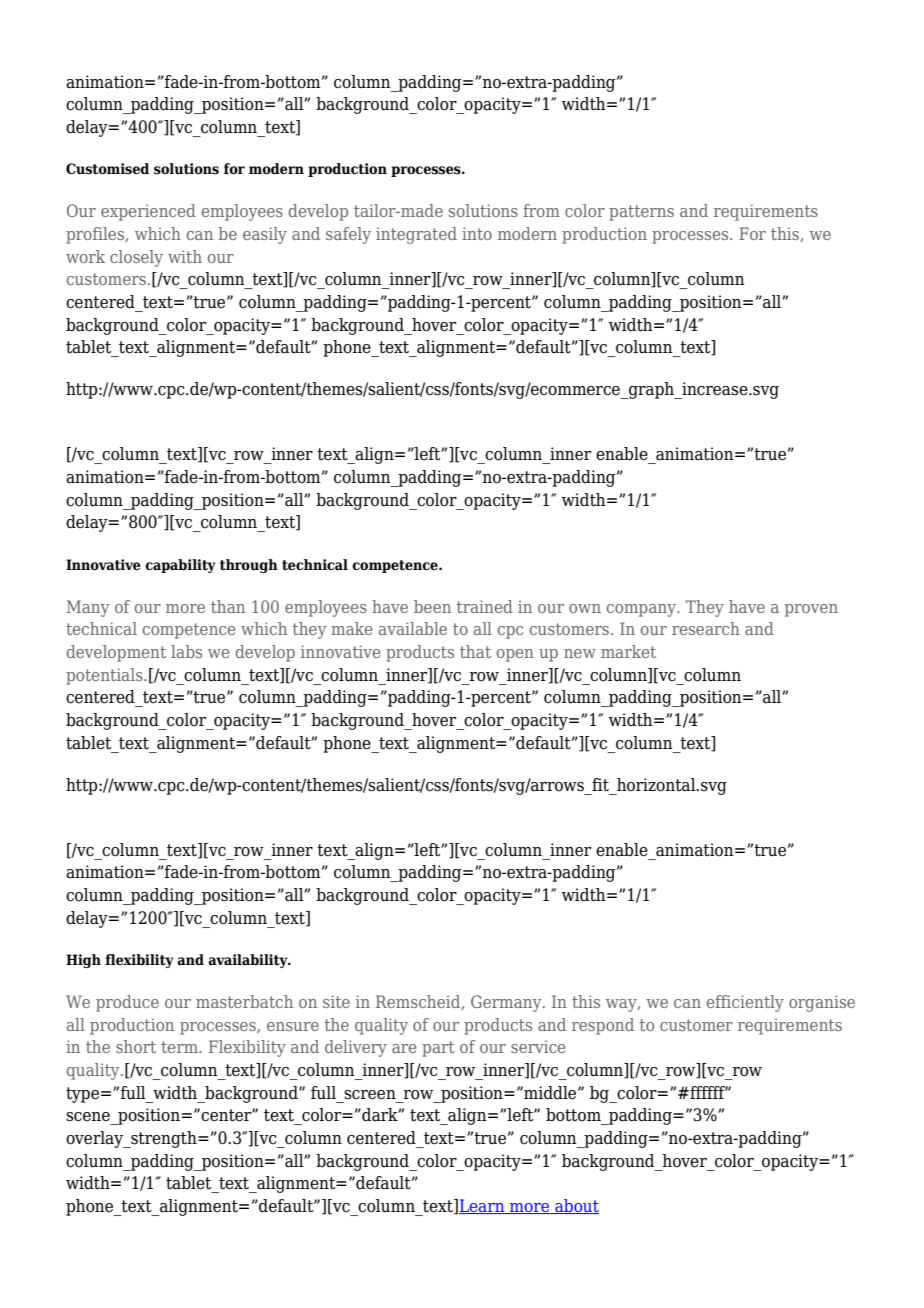  What do you see at coordinates (180, 566) in the screenshot?
I see `capability` at bounding box center [180, 566].
